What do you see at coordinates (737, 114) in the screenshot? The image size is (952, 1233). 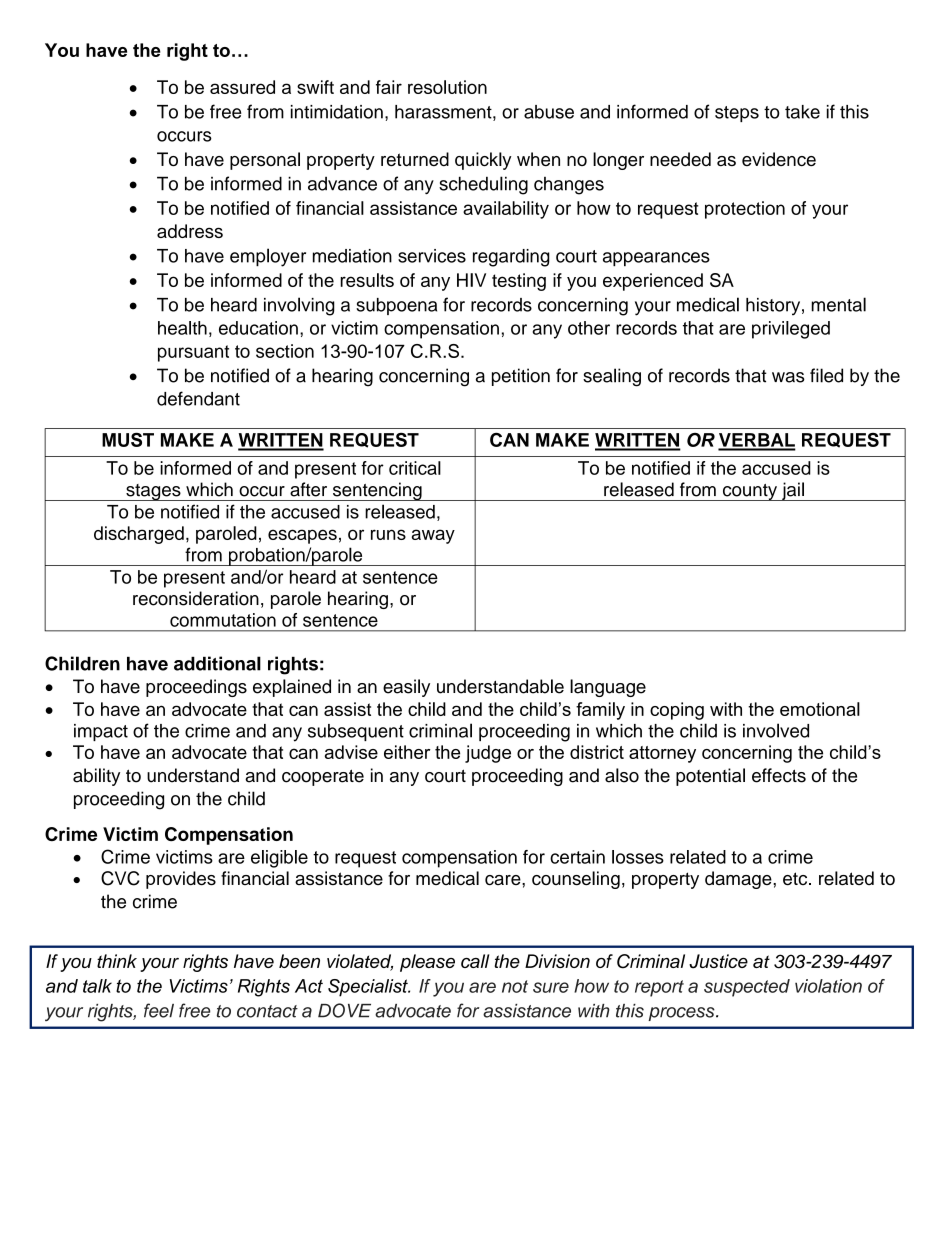 I see `steps` at bounding box center [737, 114].
